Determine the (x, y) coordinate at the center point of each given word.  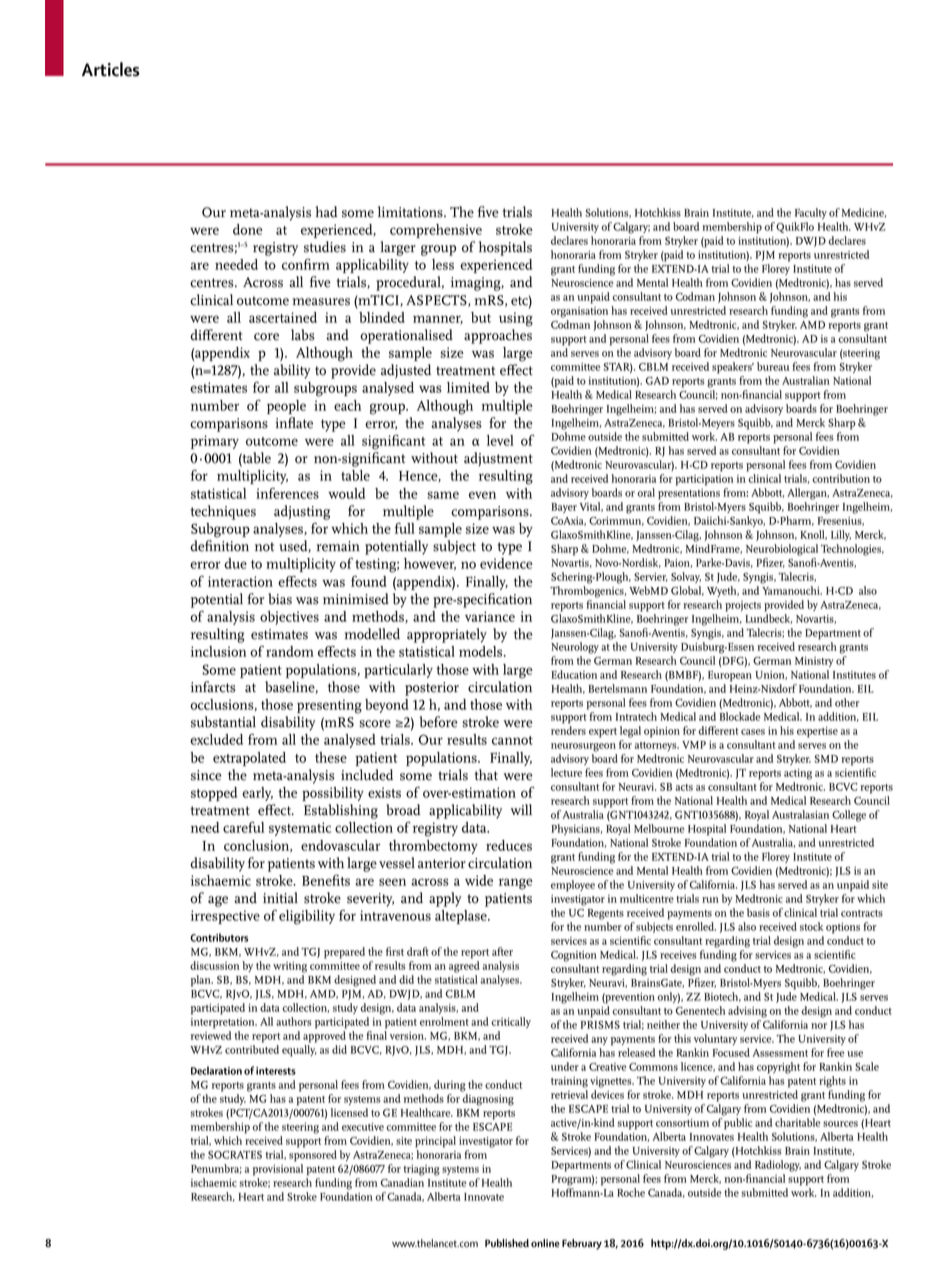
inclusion (218, 651)
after (502, 951)
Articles (111, 69)
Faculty (811, 213)
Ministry (814, 662)
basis (758, 912)
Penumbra (216, 1169)
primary (215, 442)
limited (468, 387)
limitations (411, 212)
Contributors (219, 937)
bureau (773, 366)
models (482, 651)
